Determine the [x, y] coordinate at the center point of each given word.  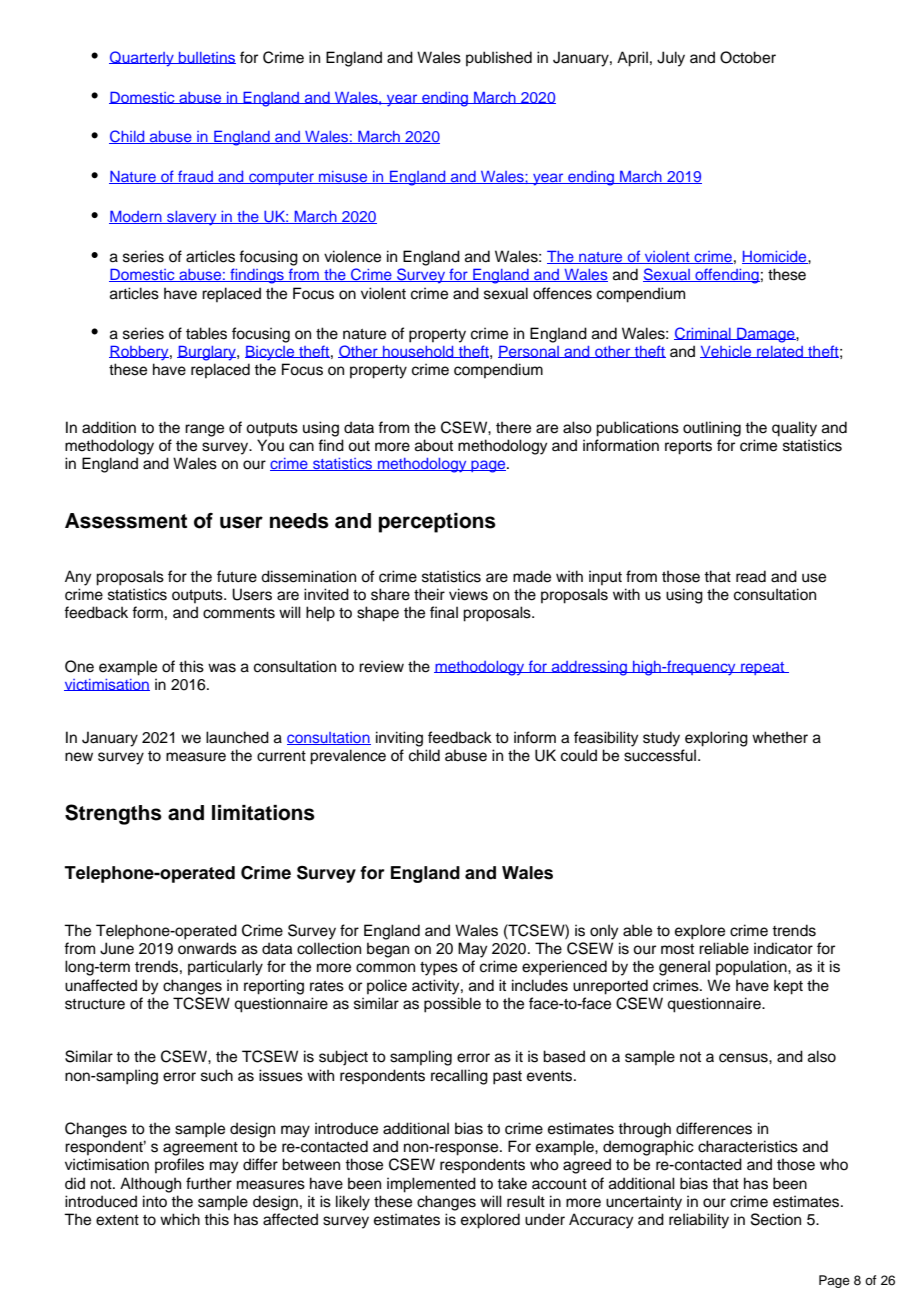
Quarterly [142, 59]
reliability [699, 1221]
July [671, 59]
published [499, 58]
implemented [431, 1185]
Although [150, 1185]
